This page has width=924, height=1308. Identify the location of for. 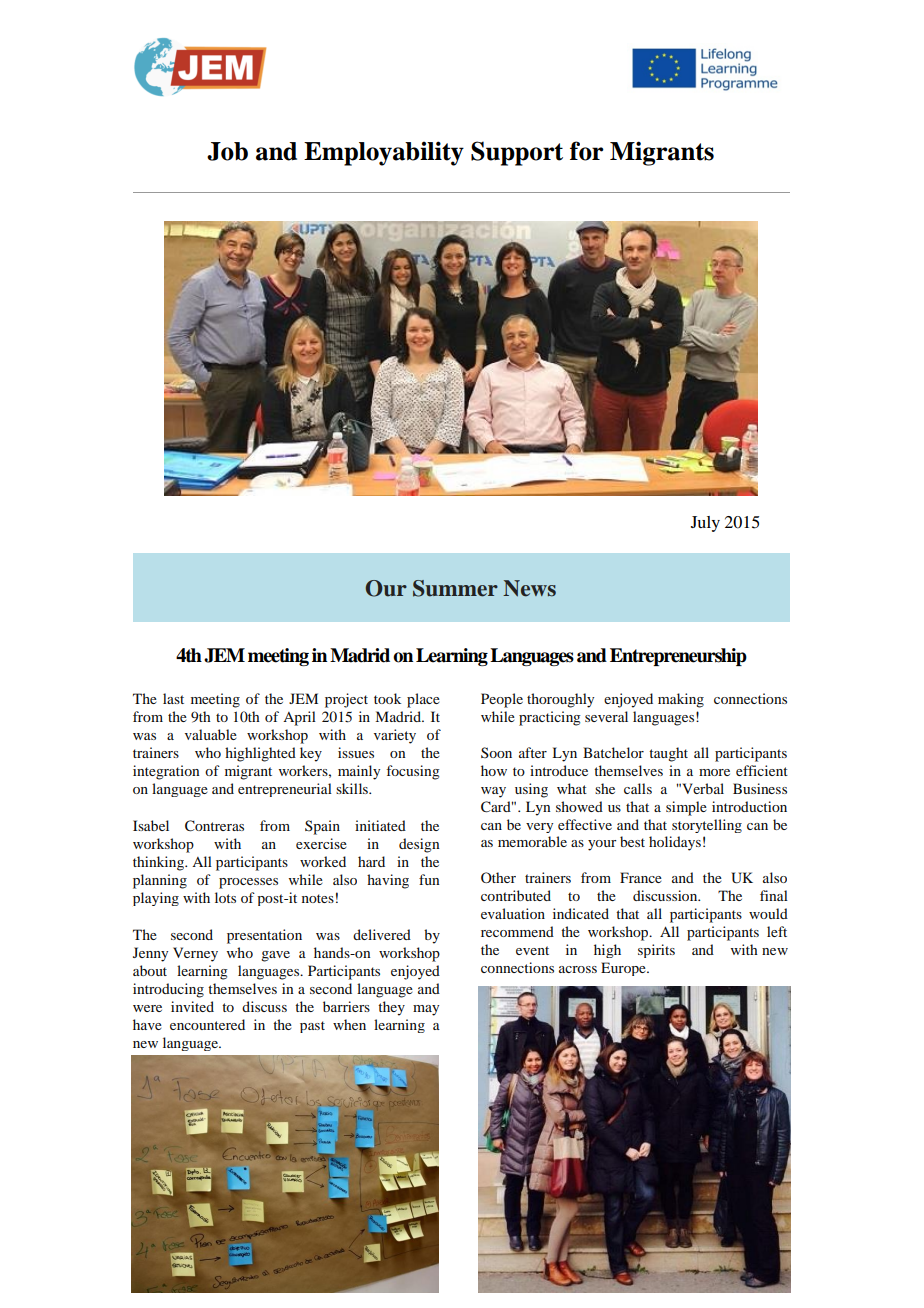
(587, 151).
